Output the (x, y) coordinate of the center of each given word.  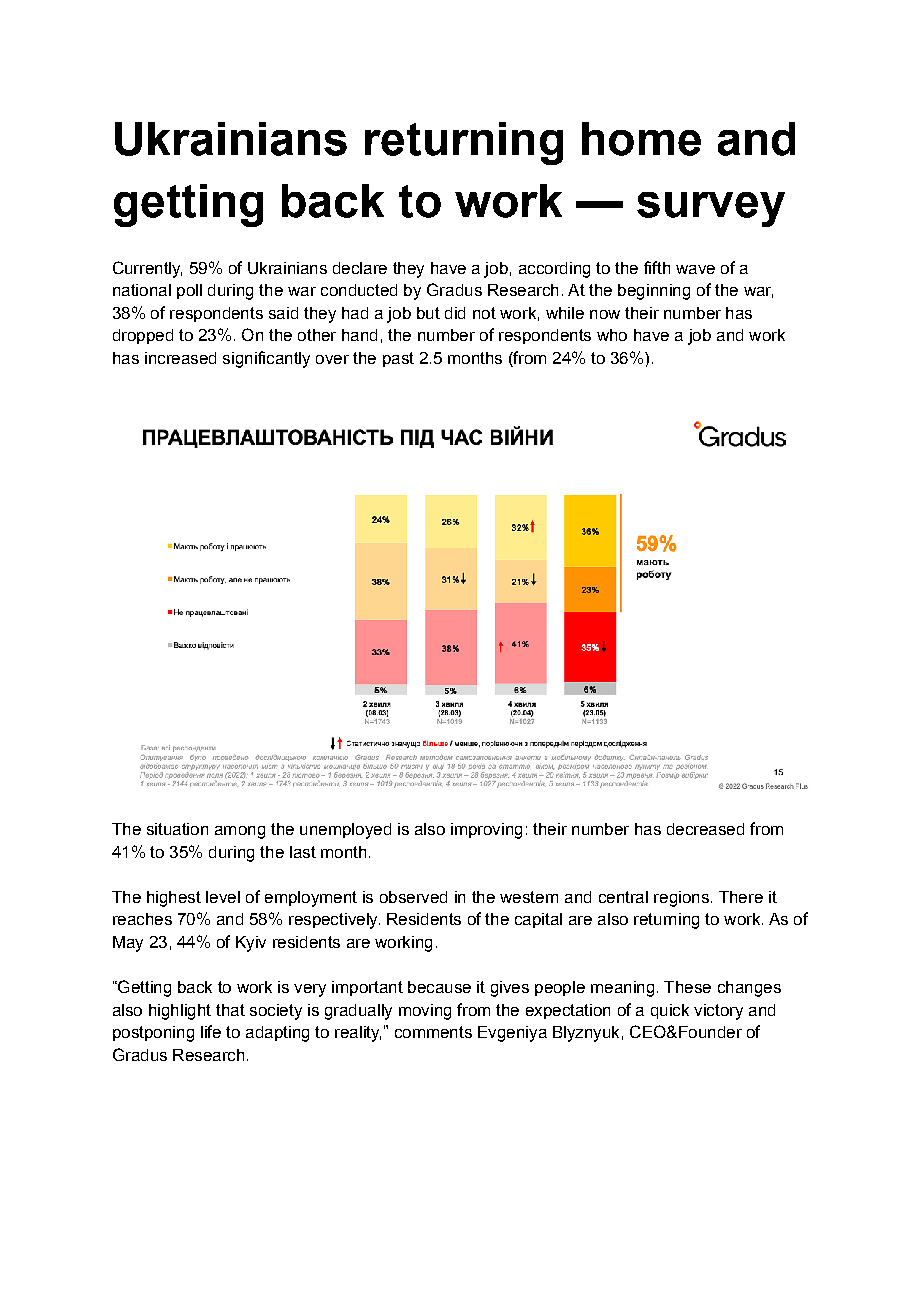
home (641, 139)
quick (670, 1011)
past (398, 359)
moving (425, 1012)
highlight (180, 1012)
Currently (147, 269)
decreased (705, 829)
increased (180, 358)
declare (360, 268)
